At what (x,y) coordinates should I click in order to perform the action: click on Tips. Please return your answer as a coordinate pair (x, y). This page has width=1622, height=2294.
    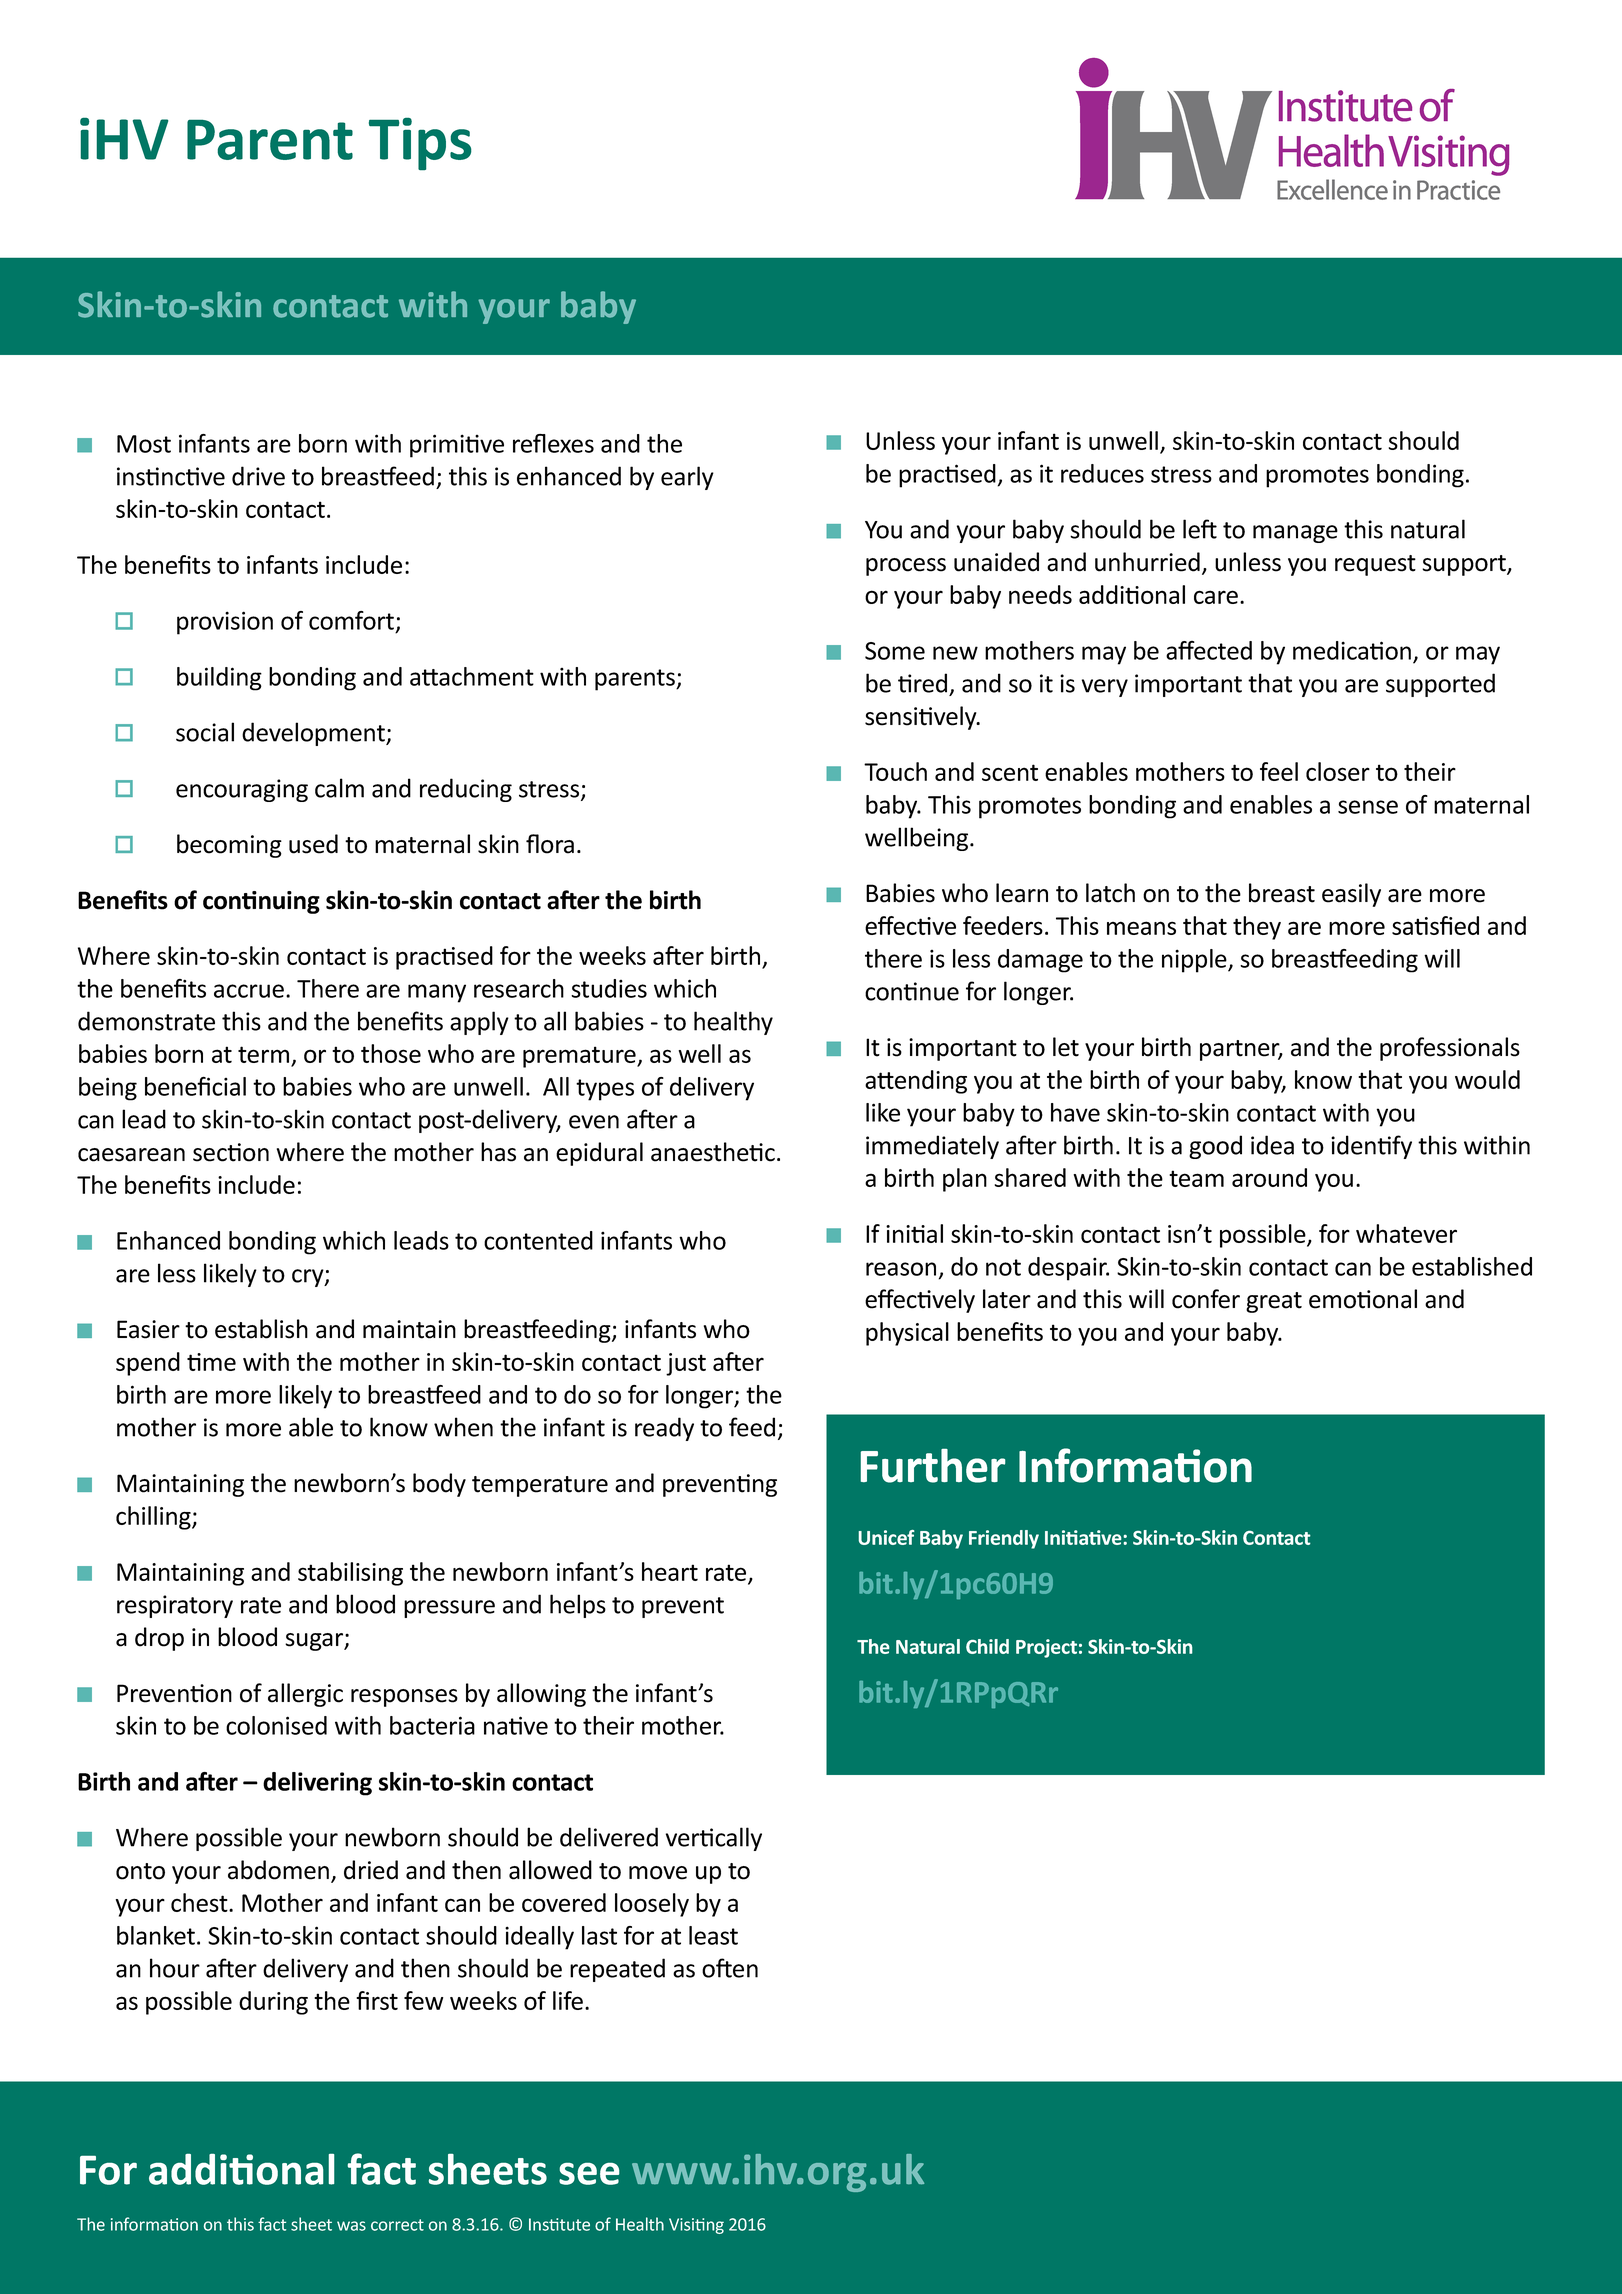
    Looking at the image, I should click on (420, 144).
